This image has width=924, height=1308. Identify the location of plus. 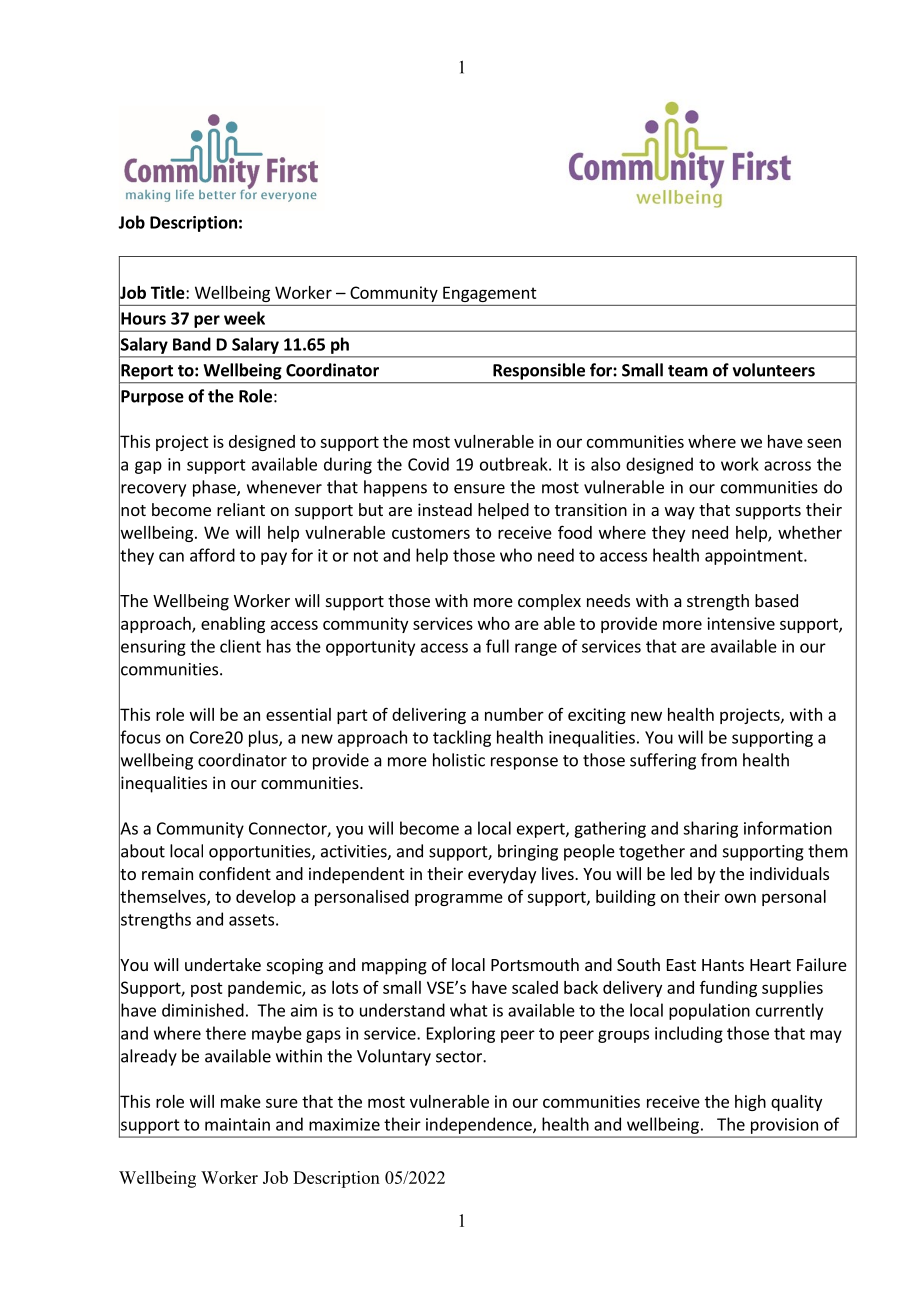
(264, 738).
